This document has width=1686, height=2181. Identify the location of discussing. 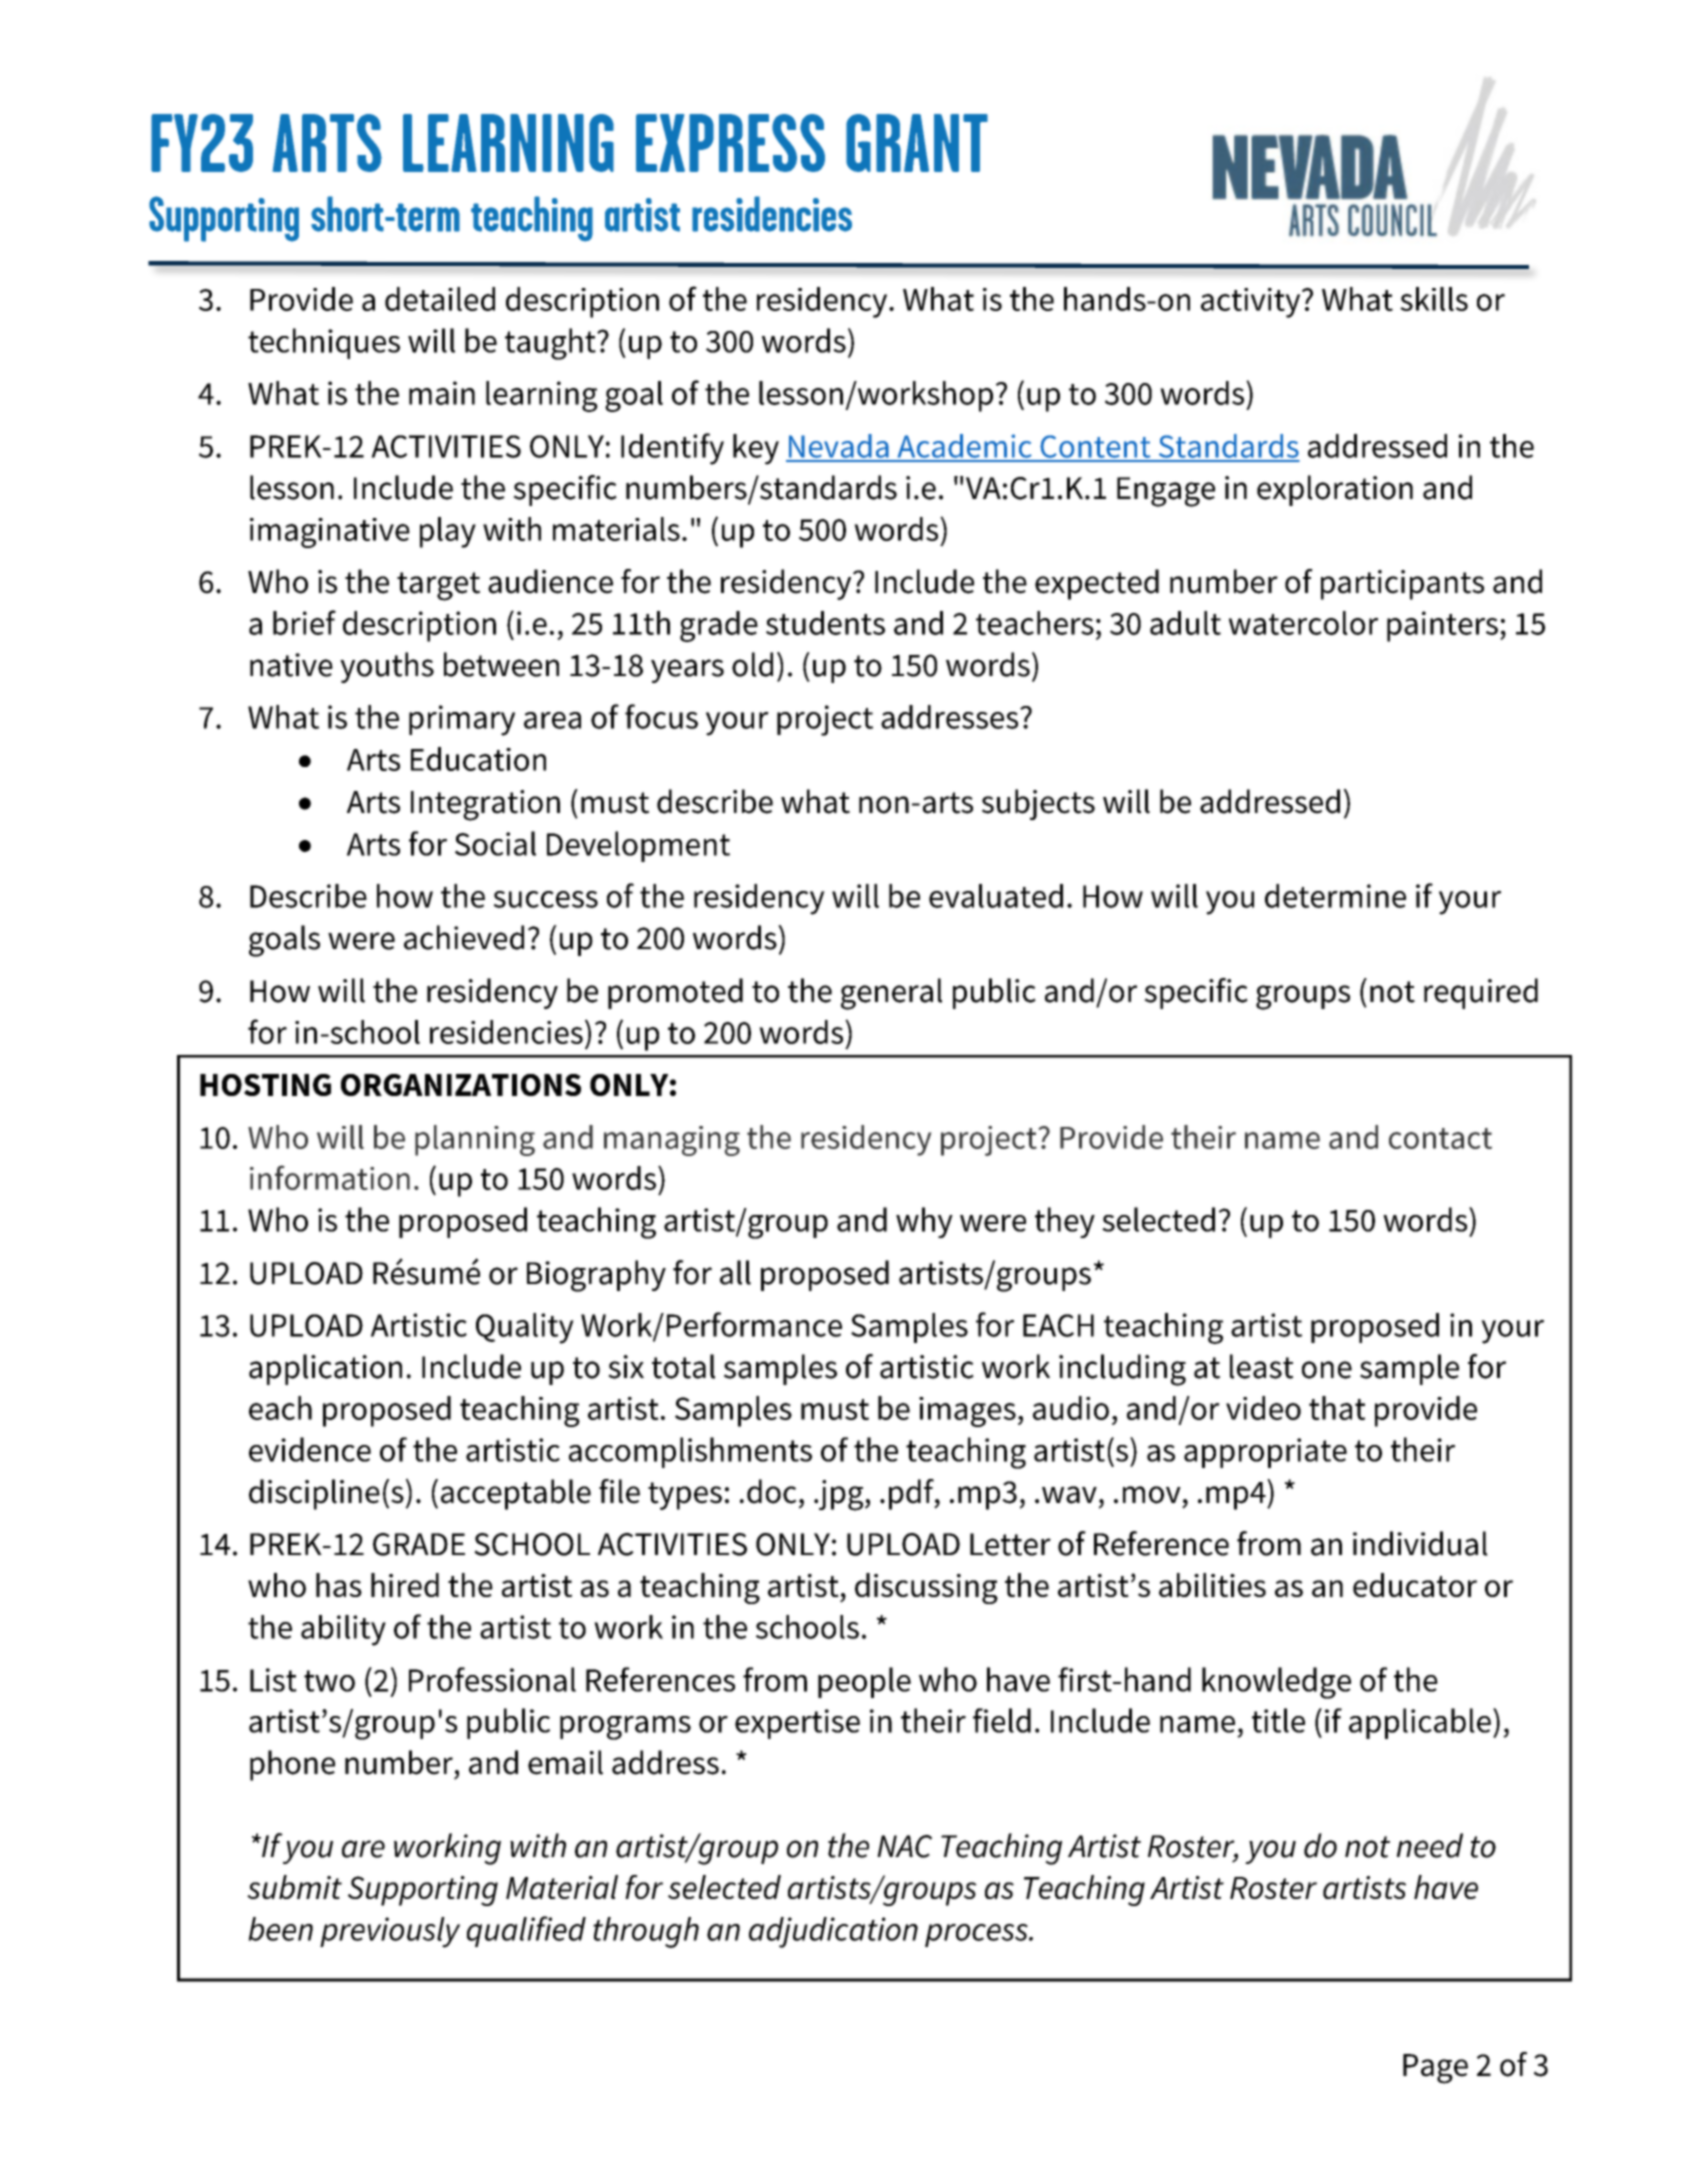
(926, 1588).
